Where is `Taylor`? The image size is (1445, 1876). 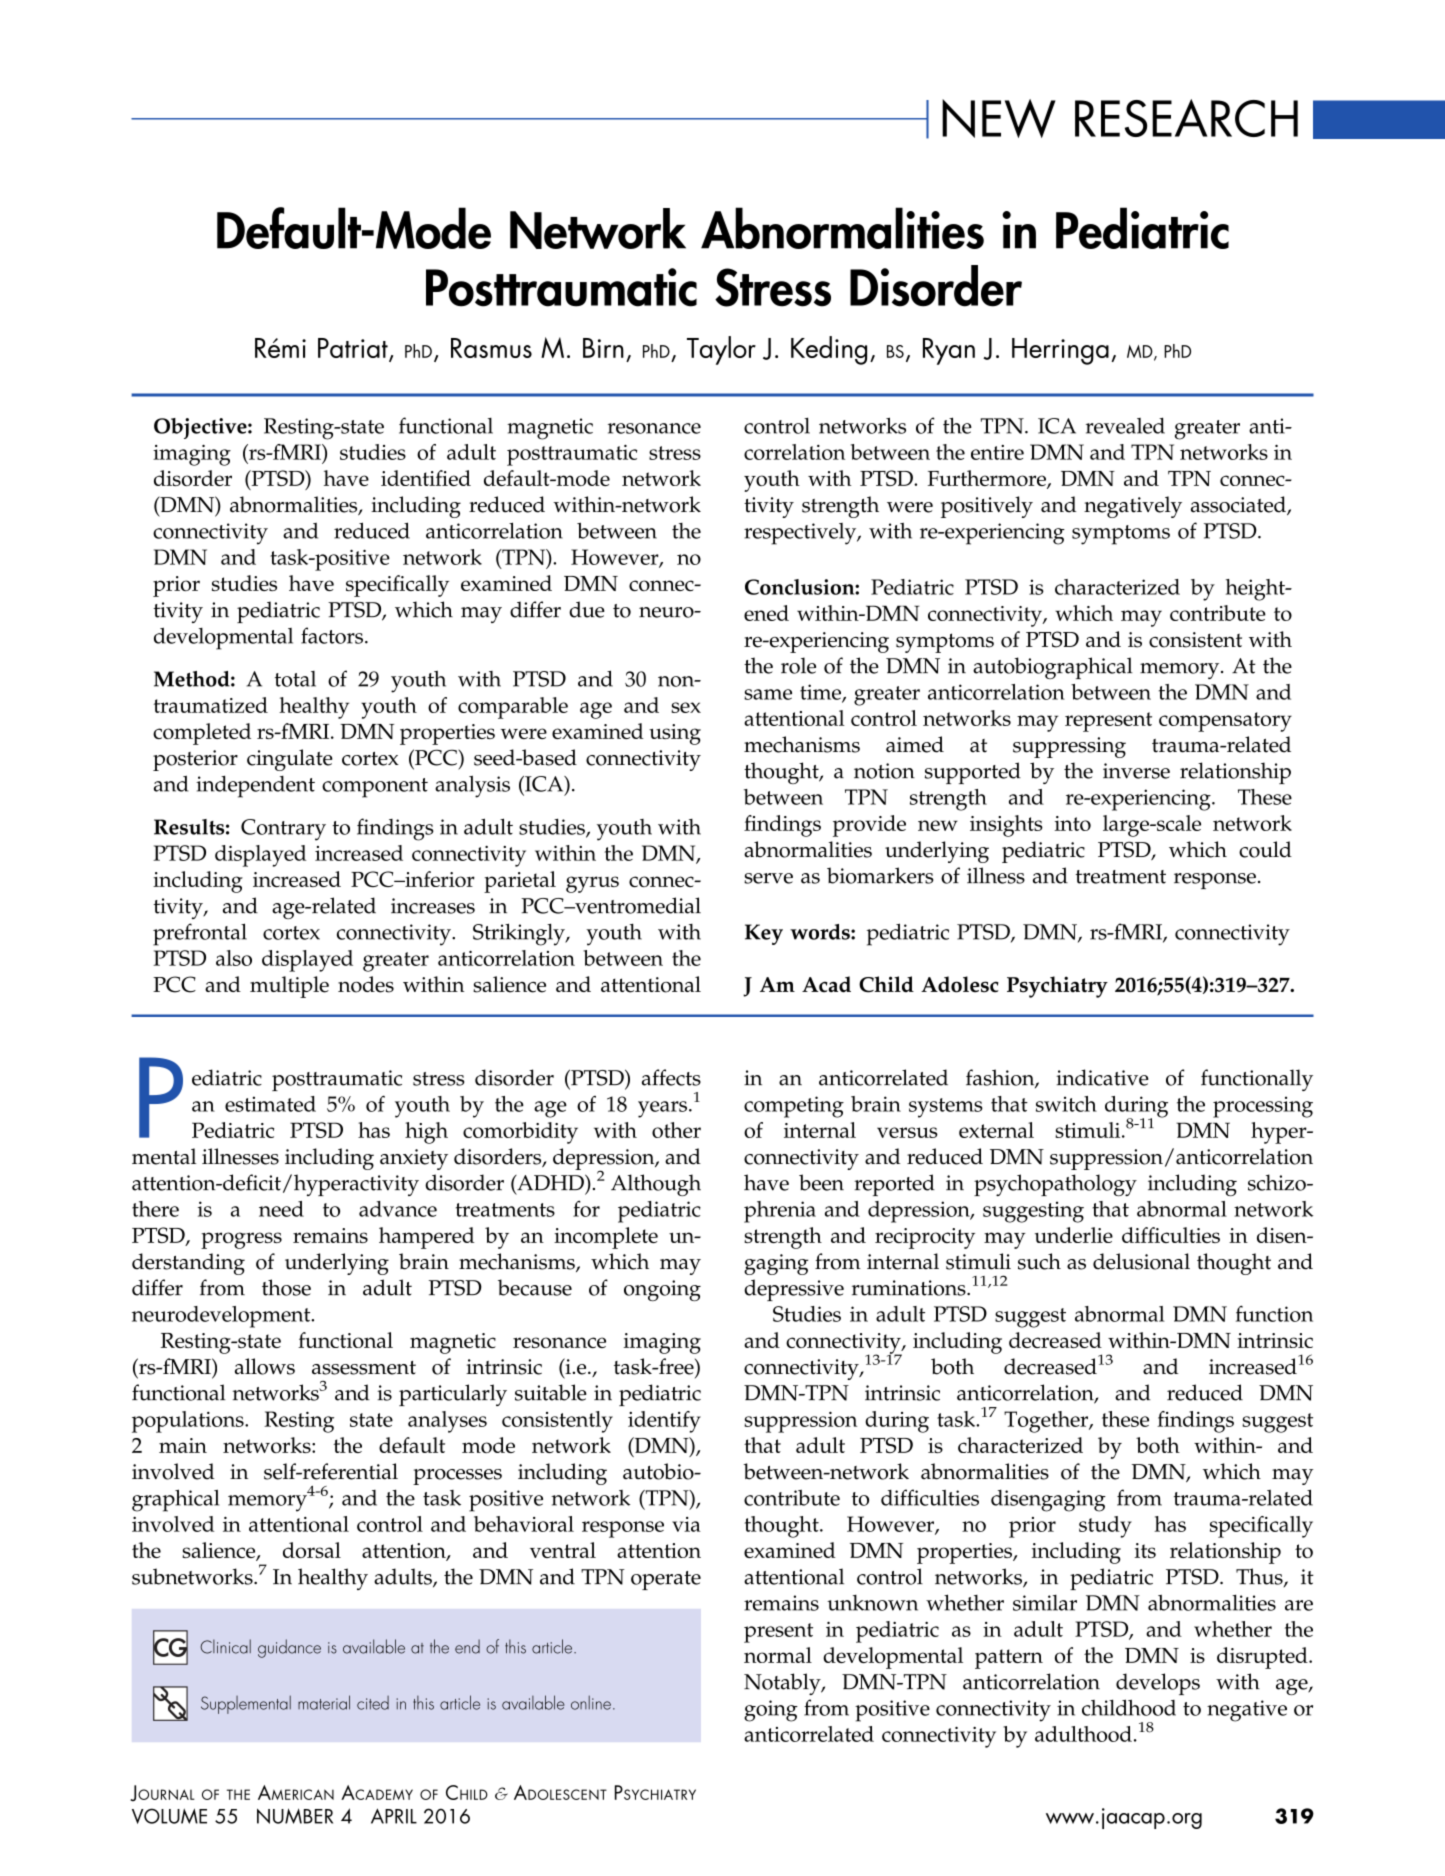
Taylor is located at coordinates (721, 350).
